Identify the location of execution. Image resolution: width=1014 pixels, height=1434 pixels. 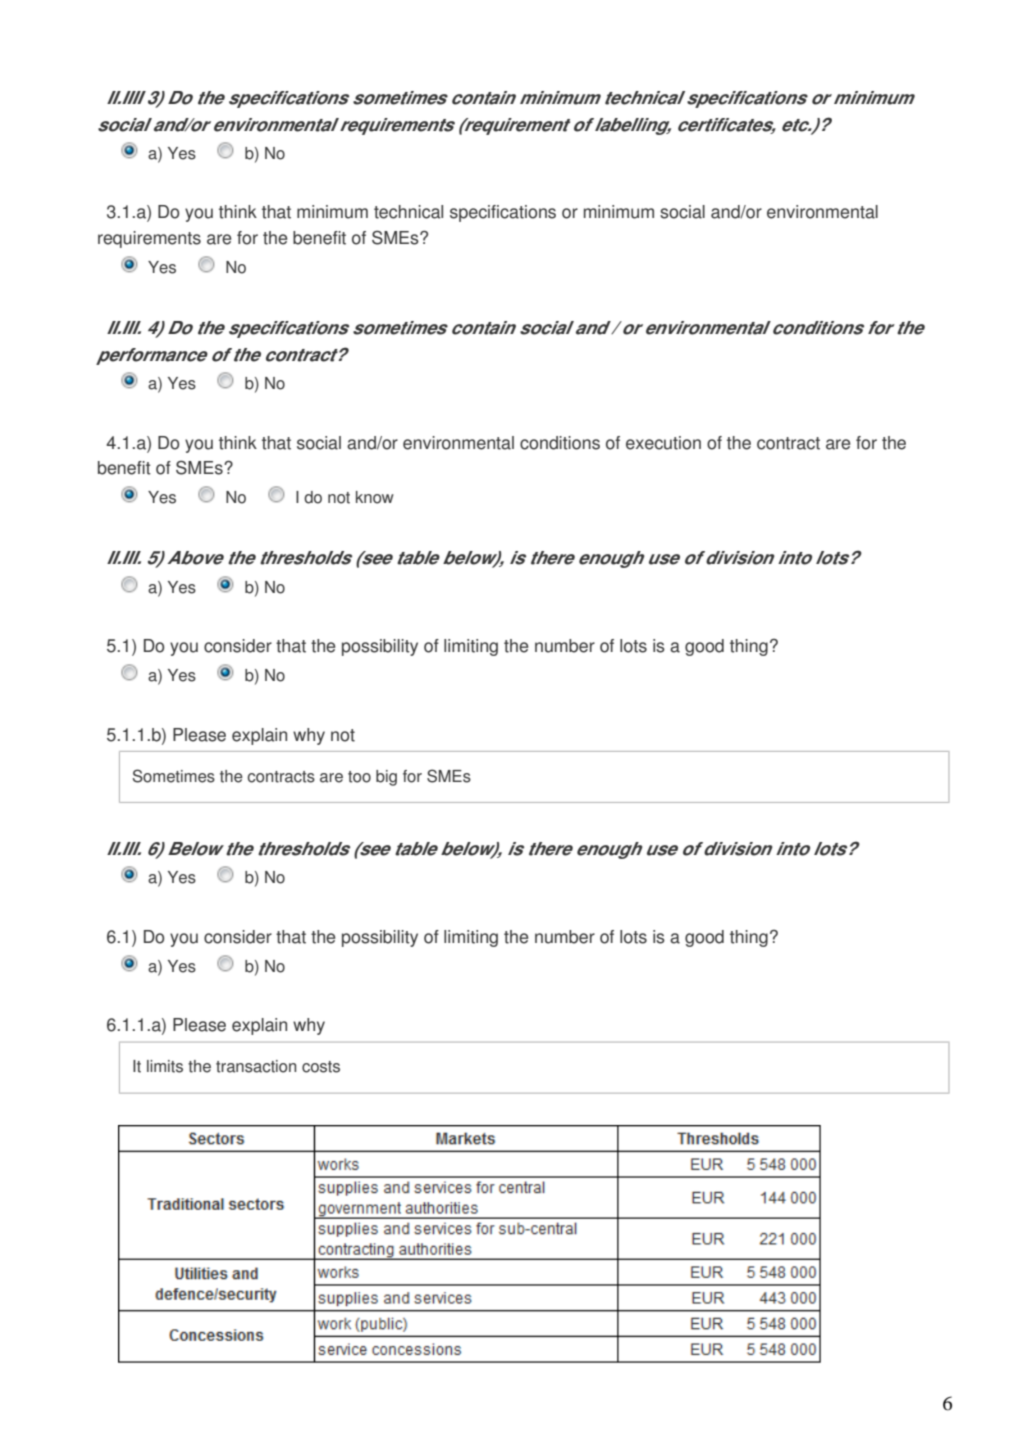
(663, 443).
